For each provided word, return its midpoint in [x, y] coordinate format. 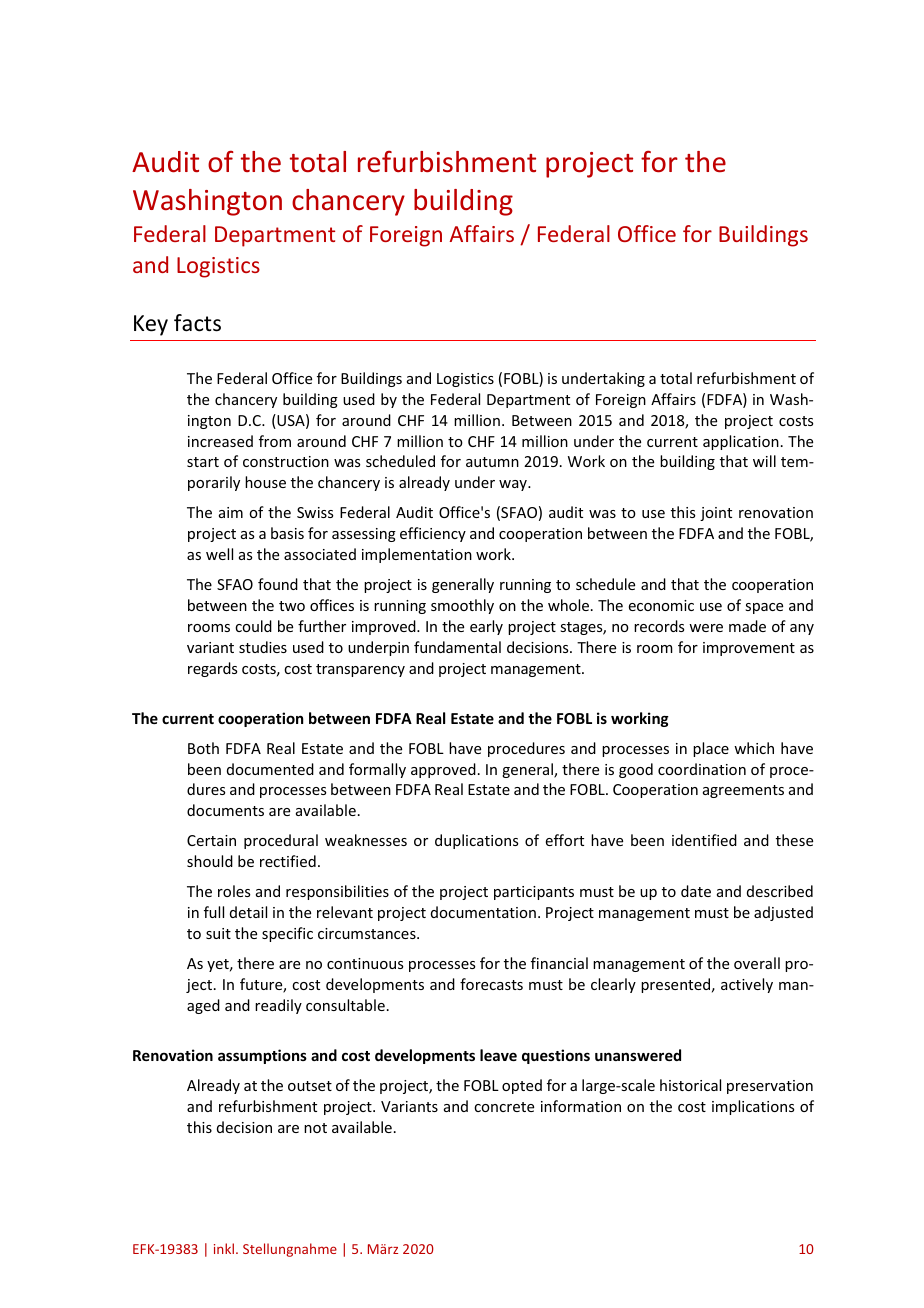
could [253, 626]
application [741, 442]
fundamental [457, 647]
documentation [483, 912]
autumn [492, 462]
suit [218, 933]
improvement [749, 649]
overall [757, 963]
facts [197, 323]
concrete [504, 1107]
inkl [225, 1248]
